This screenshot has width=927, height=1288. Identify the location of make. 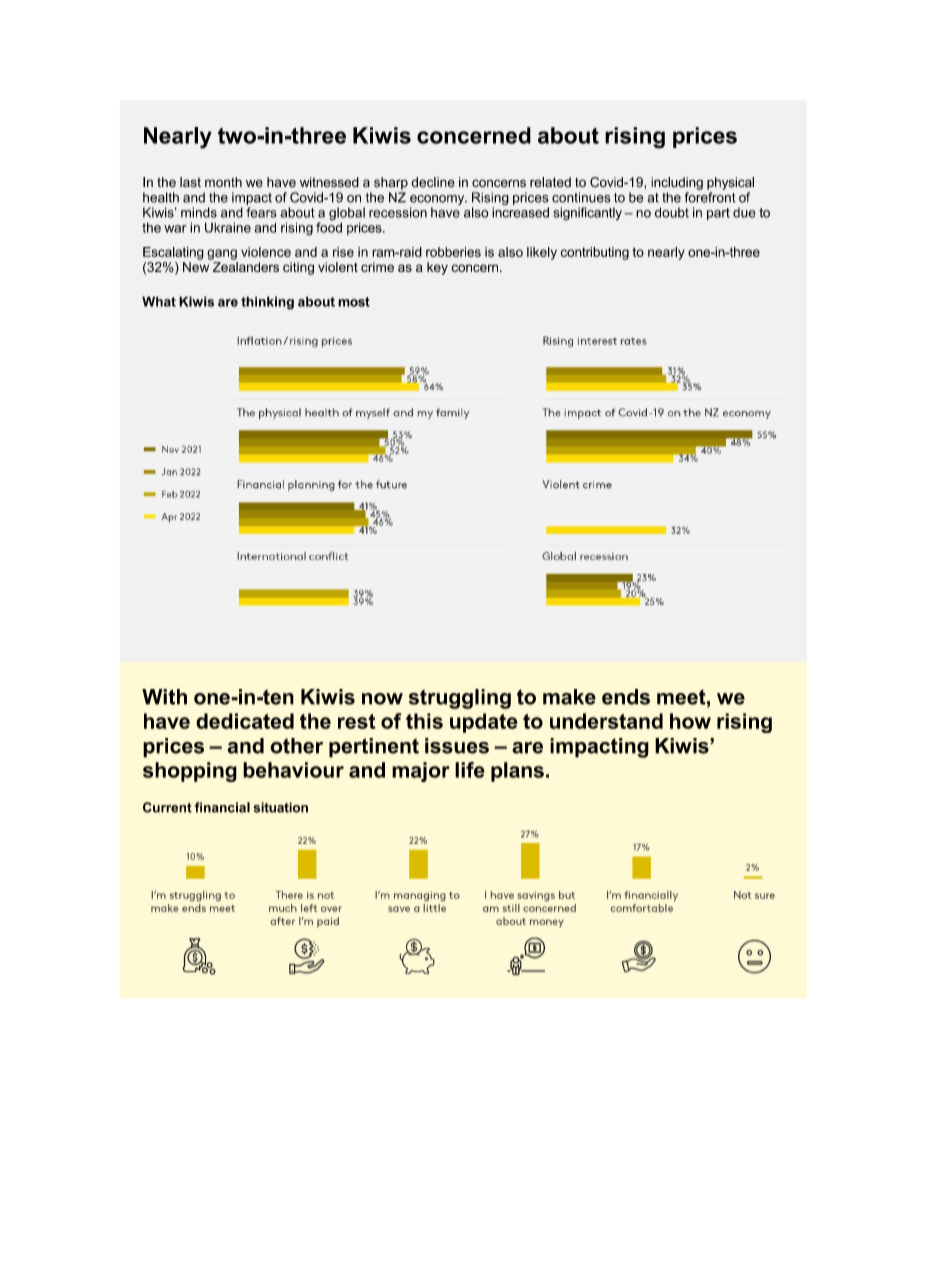
(569, 697).
